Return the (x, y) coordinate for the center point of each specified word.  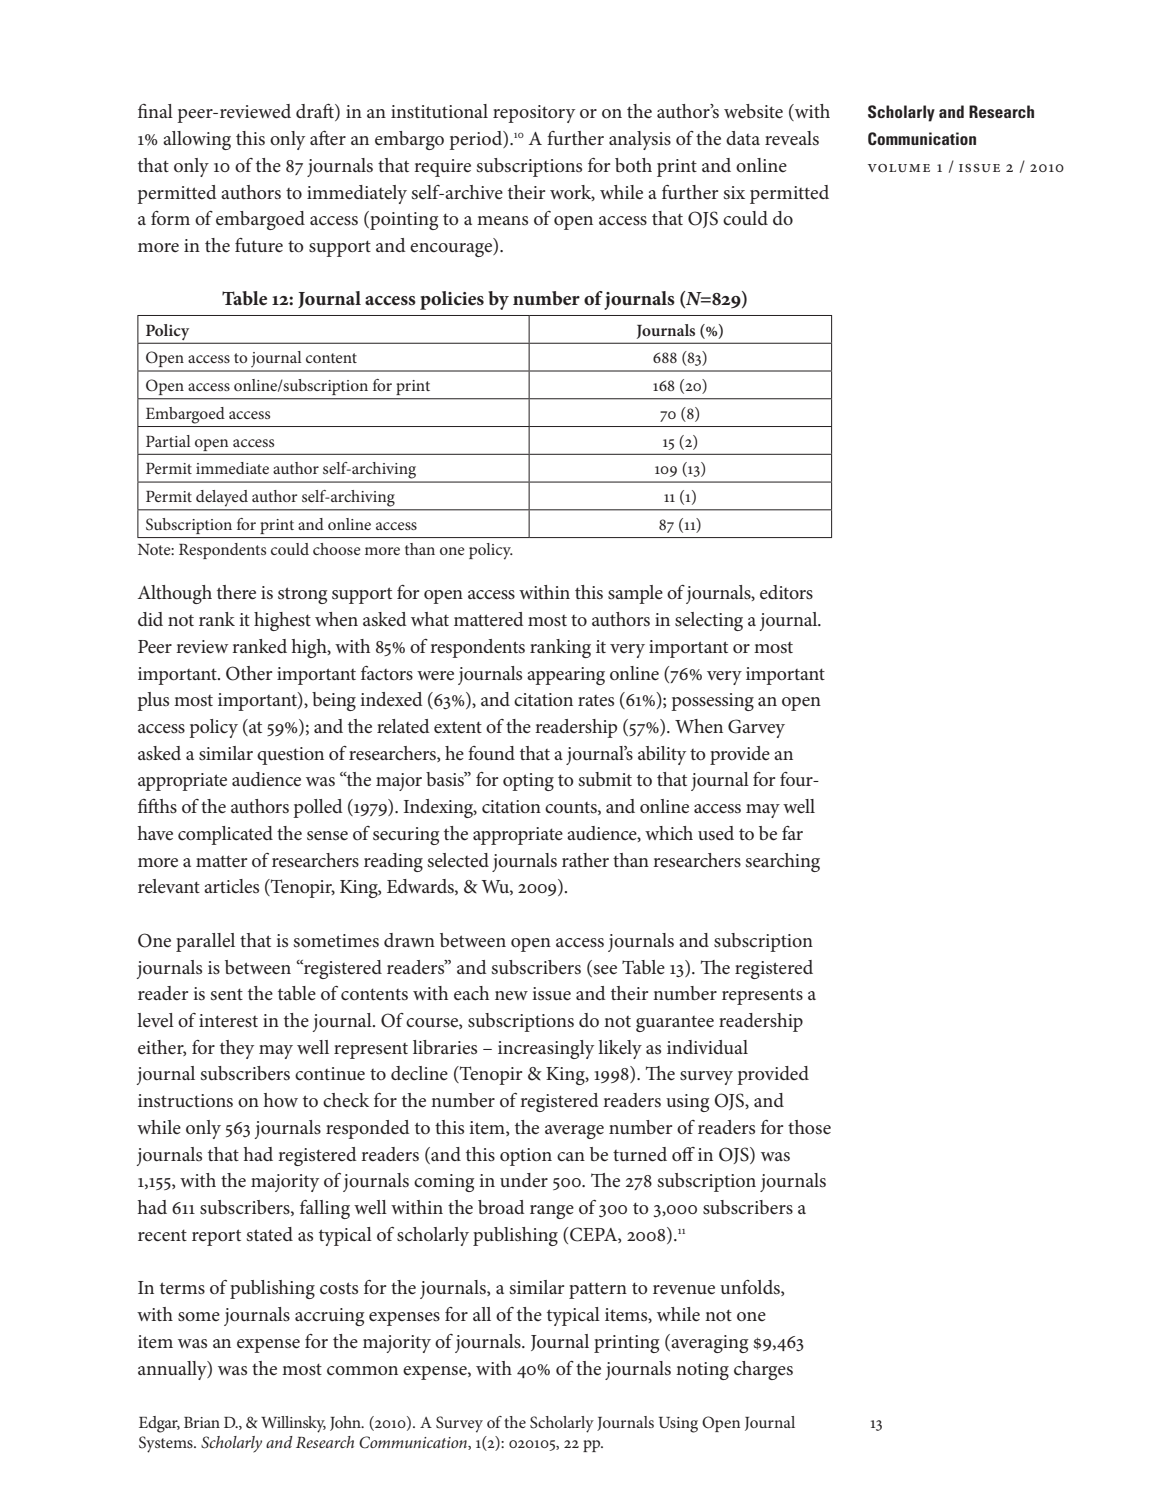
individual (707, 1047)
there (236, 592)
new (511, 996)
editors (786, 592)
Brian (202, 1422)
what (430, 619)
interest (228, 1020)
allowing (197, 140)
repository (534, 114)
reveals (792, 138)
